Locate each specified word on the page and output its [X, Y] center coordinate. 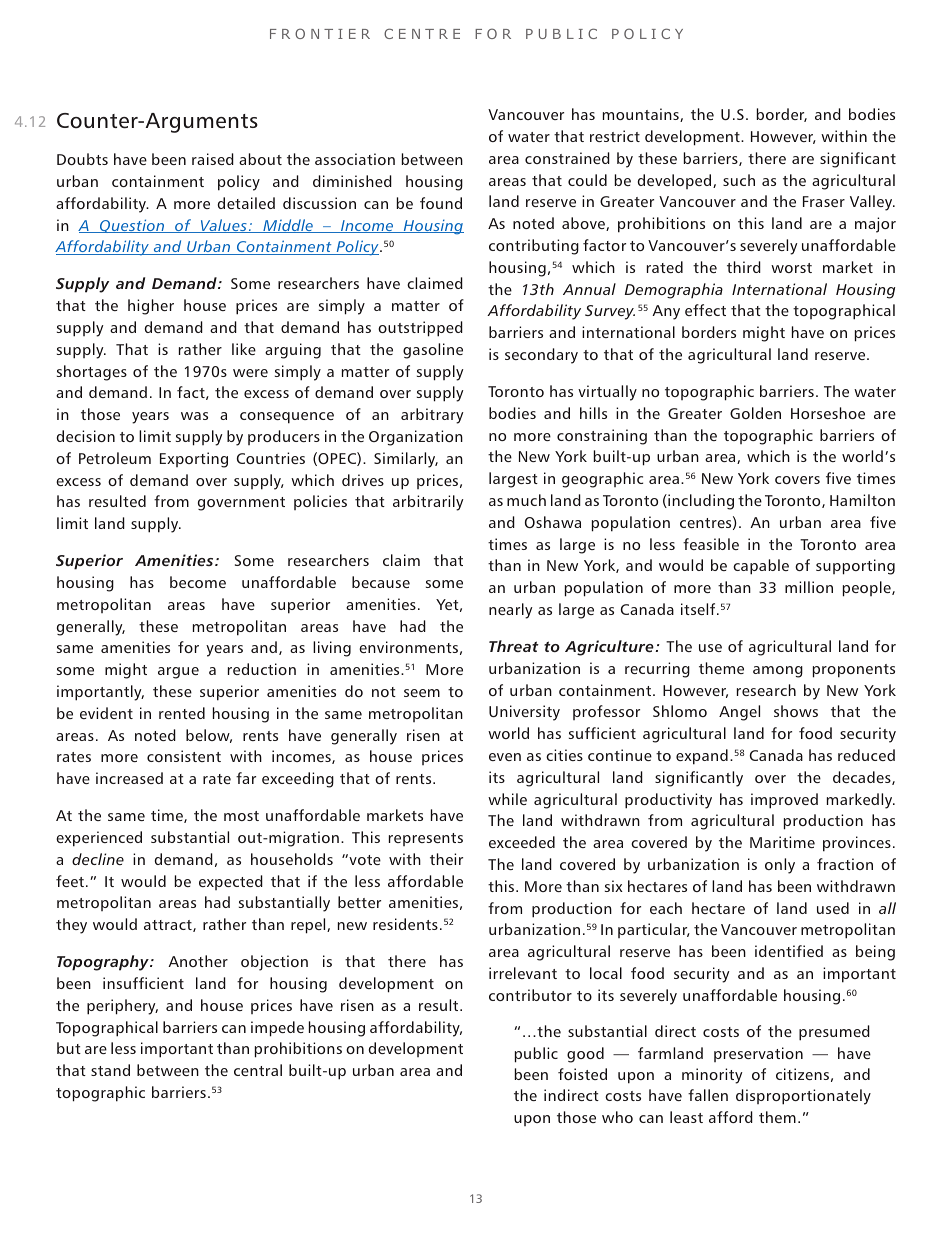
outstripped [420, 329]
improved [784, 801]
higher [151, 307]
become [198, 582]
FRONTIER [320, 33]
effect [705, 310]
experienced [99, 839]
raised [213, 159]
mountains [642, 115]
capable [761, 567]
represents [426, 839]
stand [110, 1070]
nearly [511, 611]
